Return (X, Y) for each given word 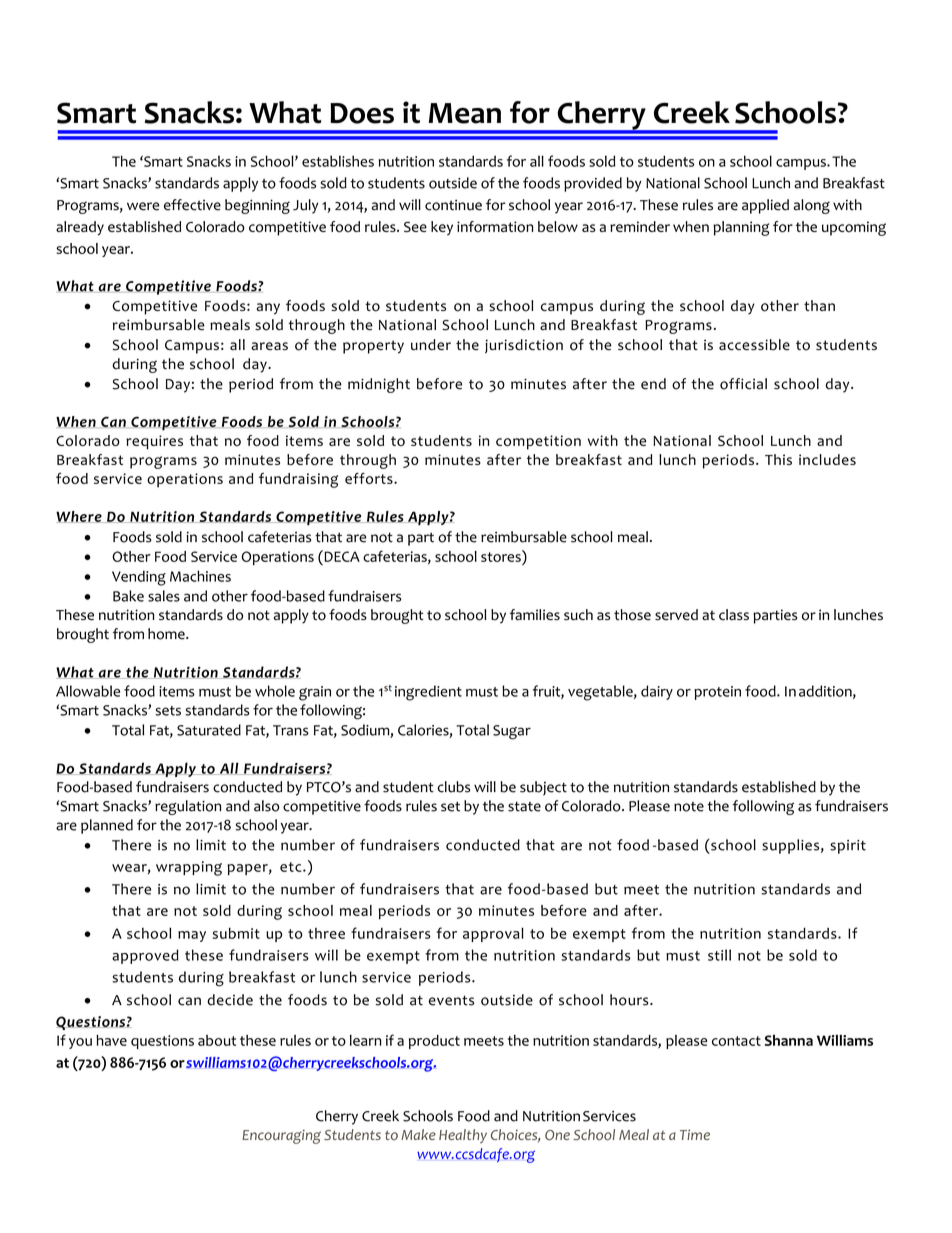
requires (154, 442)
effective (192, 205)
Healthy (463, 1136)
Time (695, 1134)
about (217, 1040)
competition (538, 442)
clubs (453, 787)
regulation (188, 807)
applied (765, 206)
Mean (465, 113)
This (778, 459)
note (689, 807)
